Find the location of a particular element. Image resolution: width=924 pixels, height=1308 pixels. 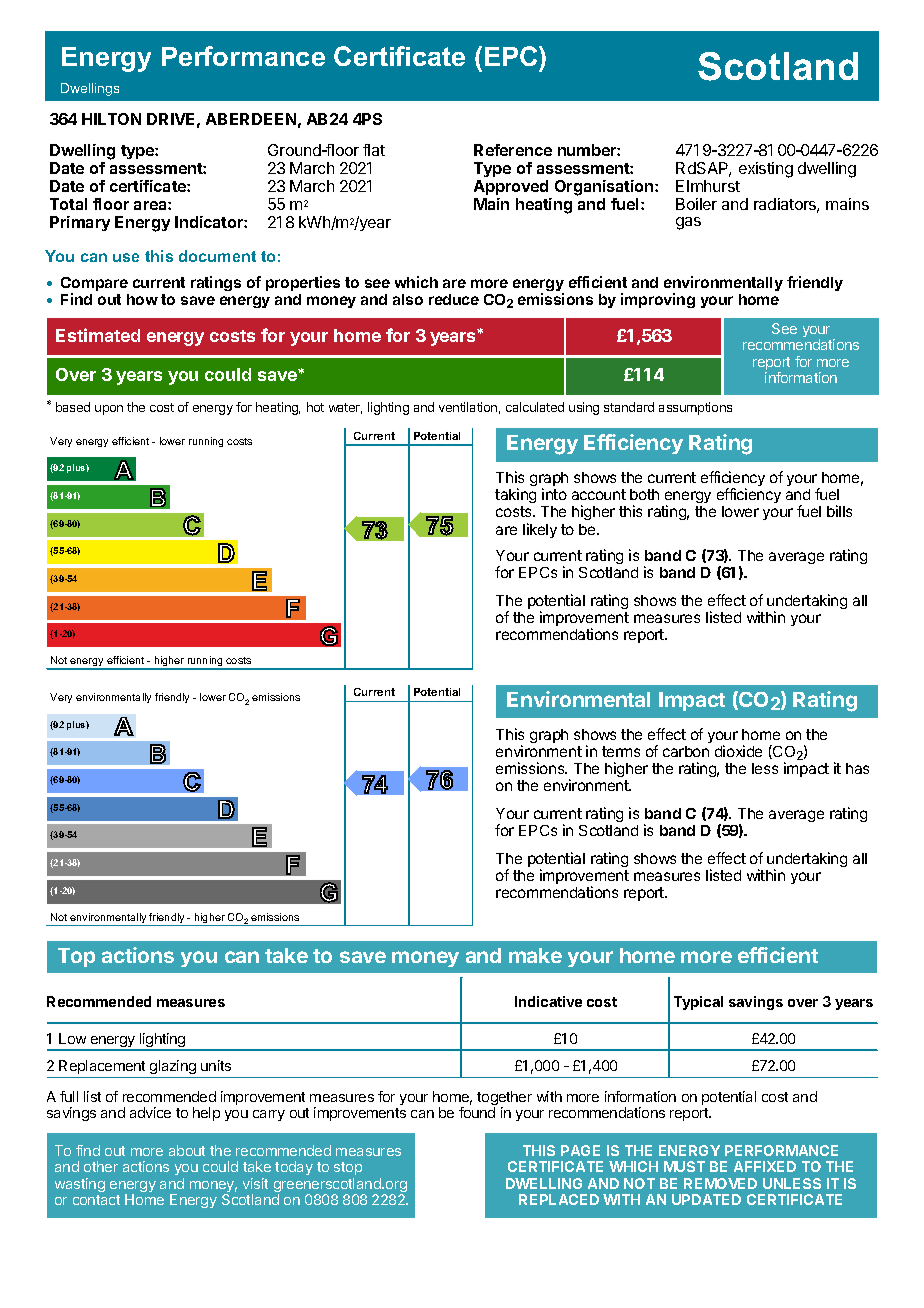

bills is located at coordinates (839, 511).
